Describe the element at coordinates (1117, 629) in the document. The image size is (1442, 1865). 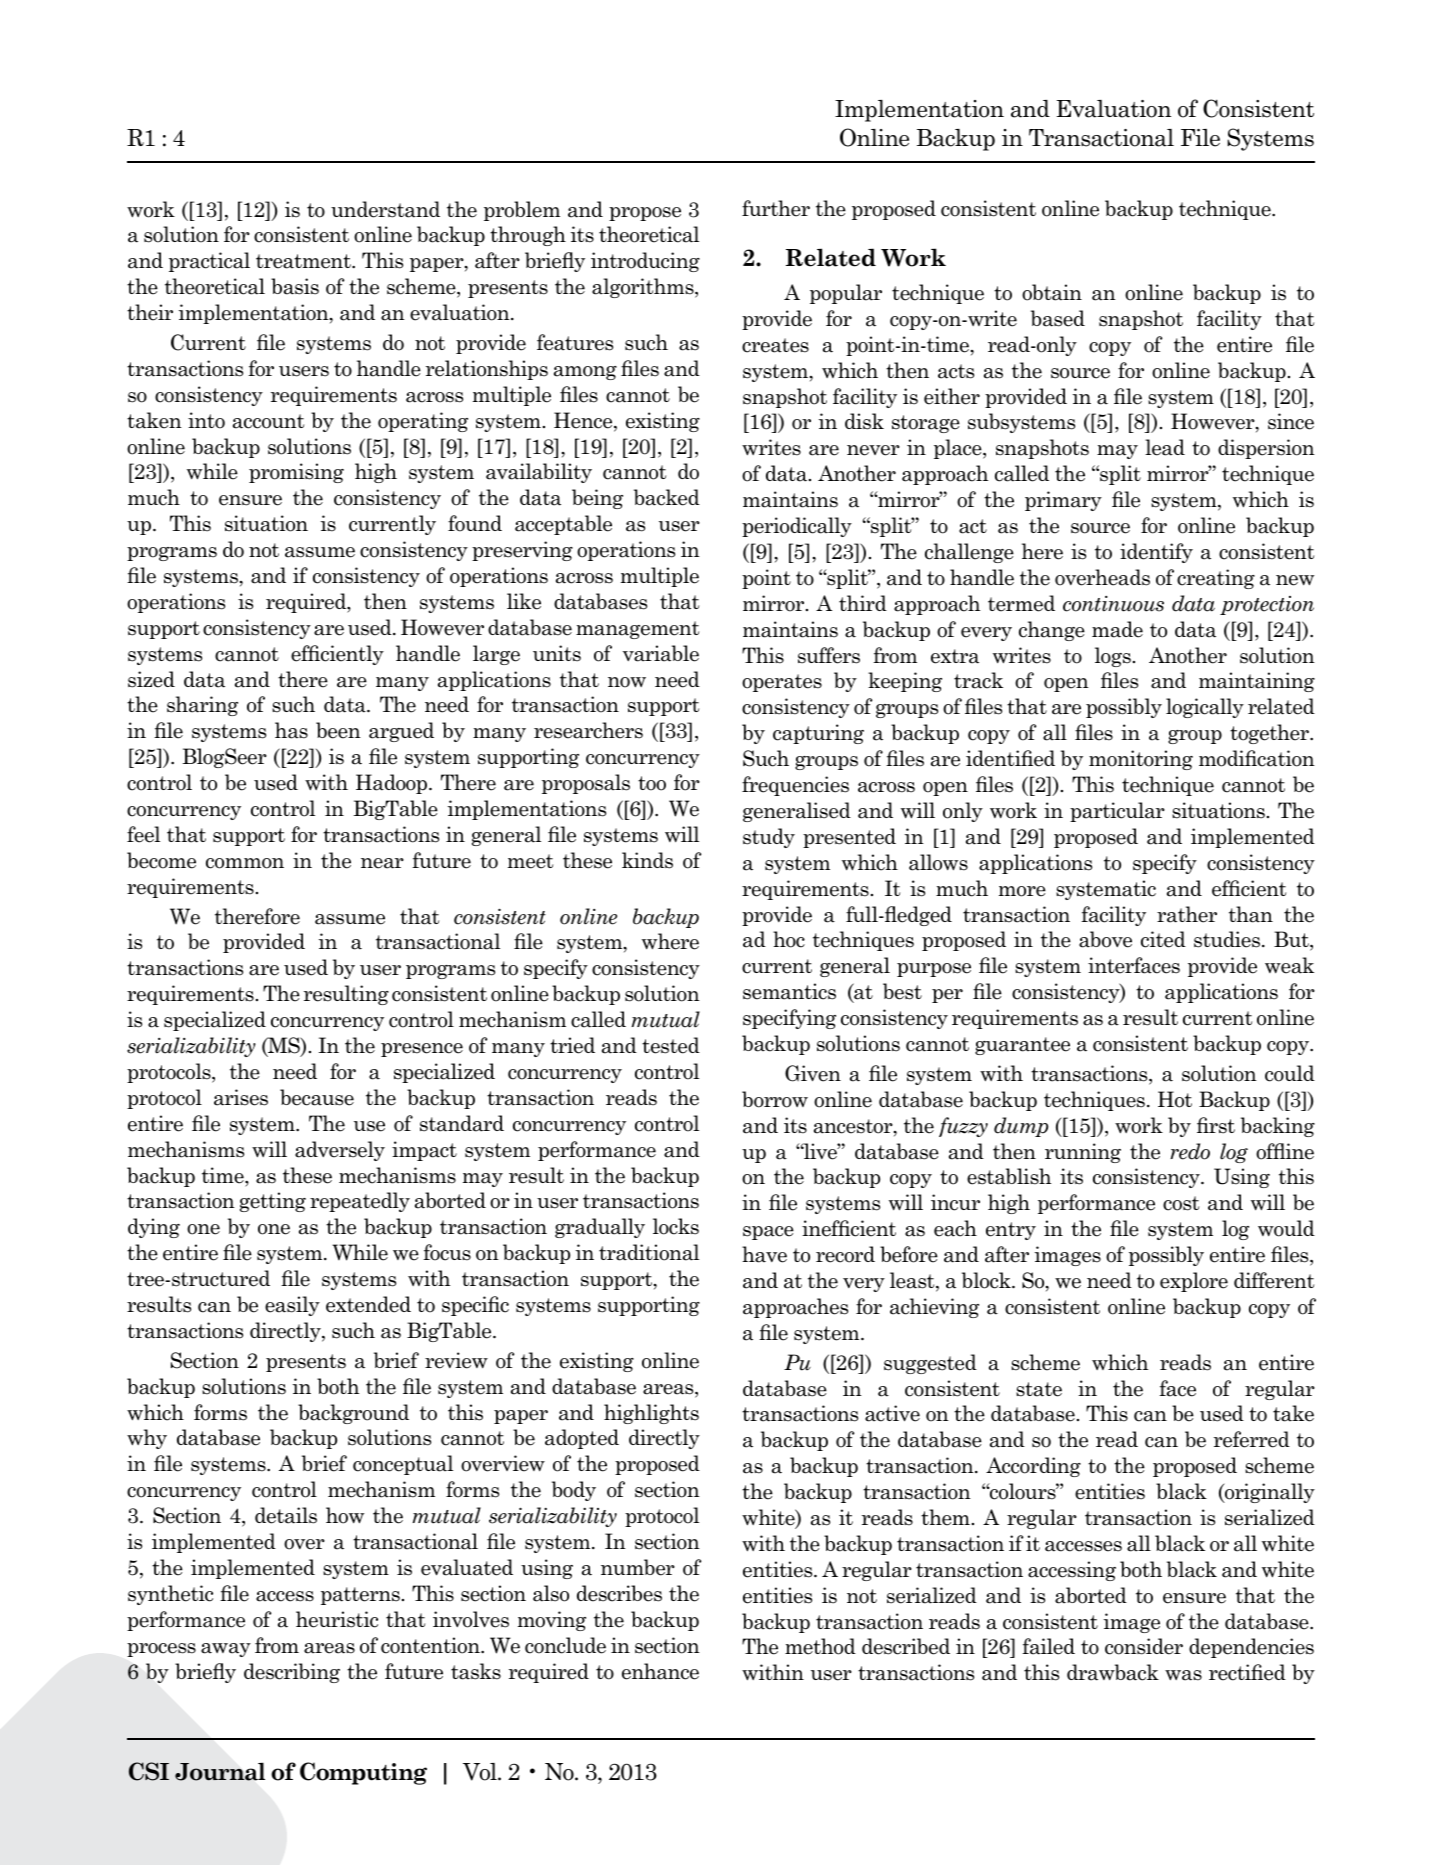
I see `made` at that location.
